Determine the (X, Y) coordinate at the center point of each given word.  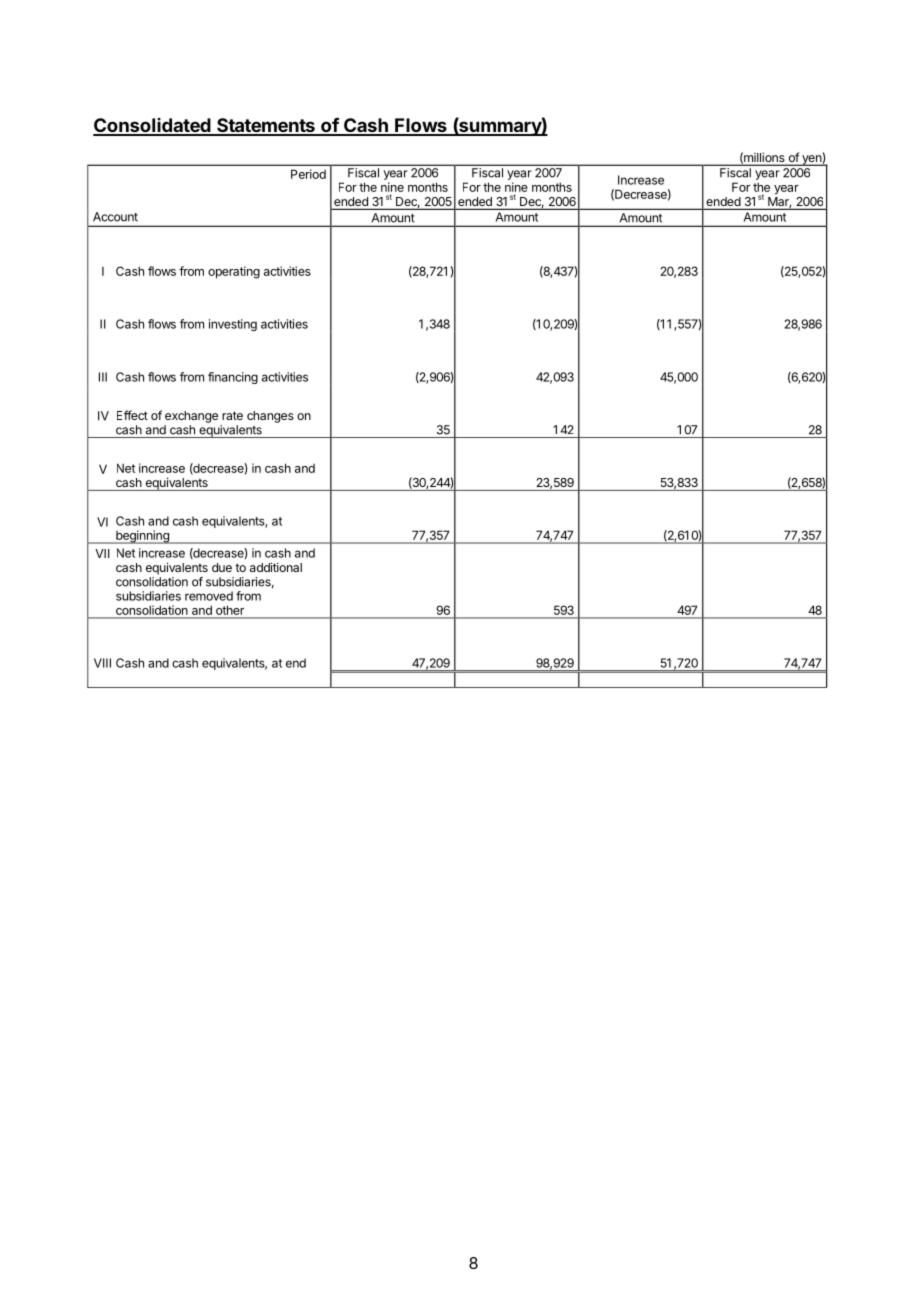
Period (308, 174)
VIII (102, 663)
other (230, 610)
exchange (191, 417)
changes (270, 417)
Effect (132, 415)
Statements (266, 126)
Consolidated (153, 126)
